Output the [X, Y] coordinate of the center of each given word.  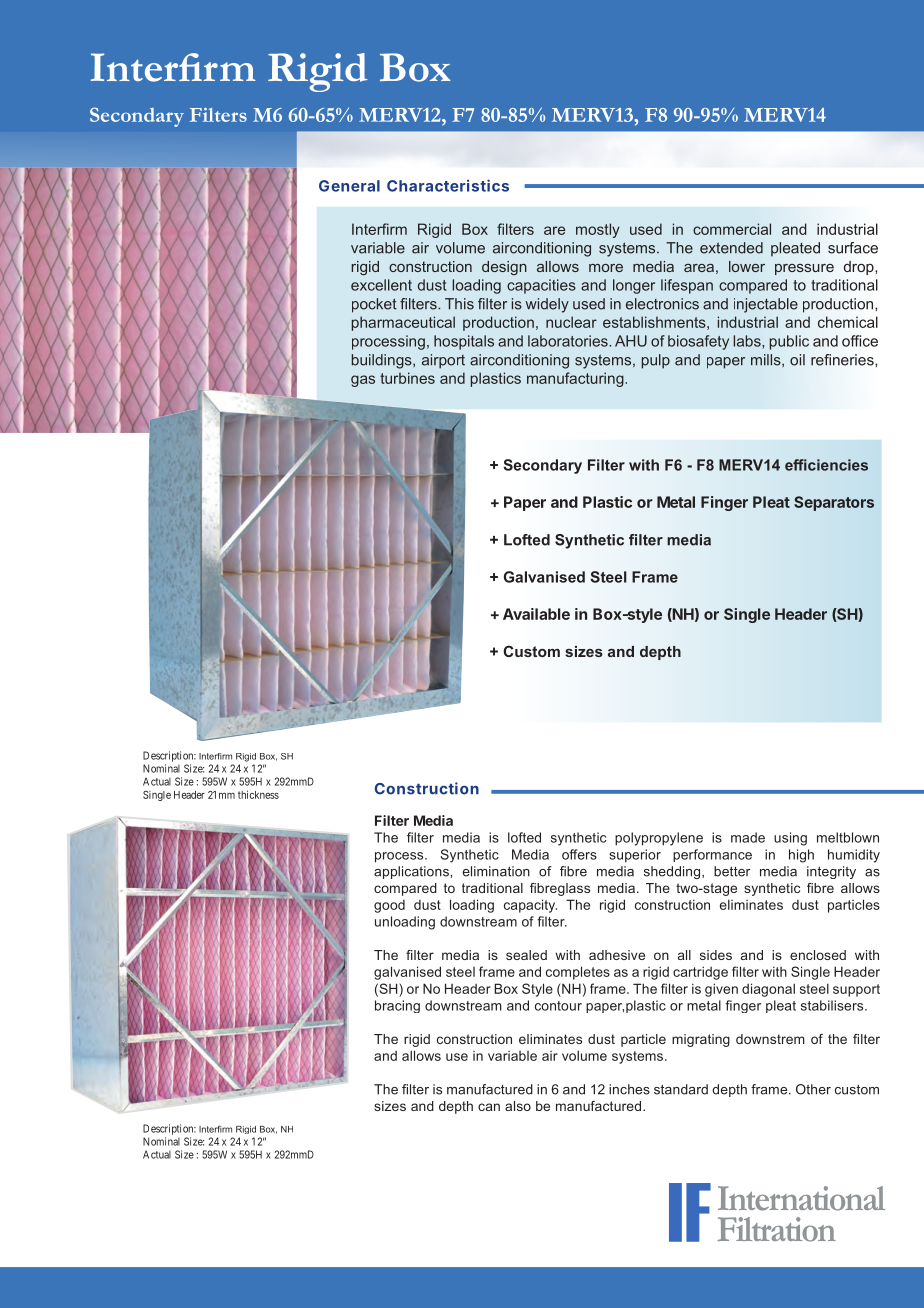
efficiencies [826, 465]
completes [578, 973]
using [790, 839]
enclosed [818, 955]
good [389, 906]
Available [536, 614]
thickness [258, 794]
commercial [732, 229]
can [489, 1107]
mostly [598, 230]
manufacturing [576, 379]
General [349, 186]
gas [363, 381]
